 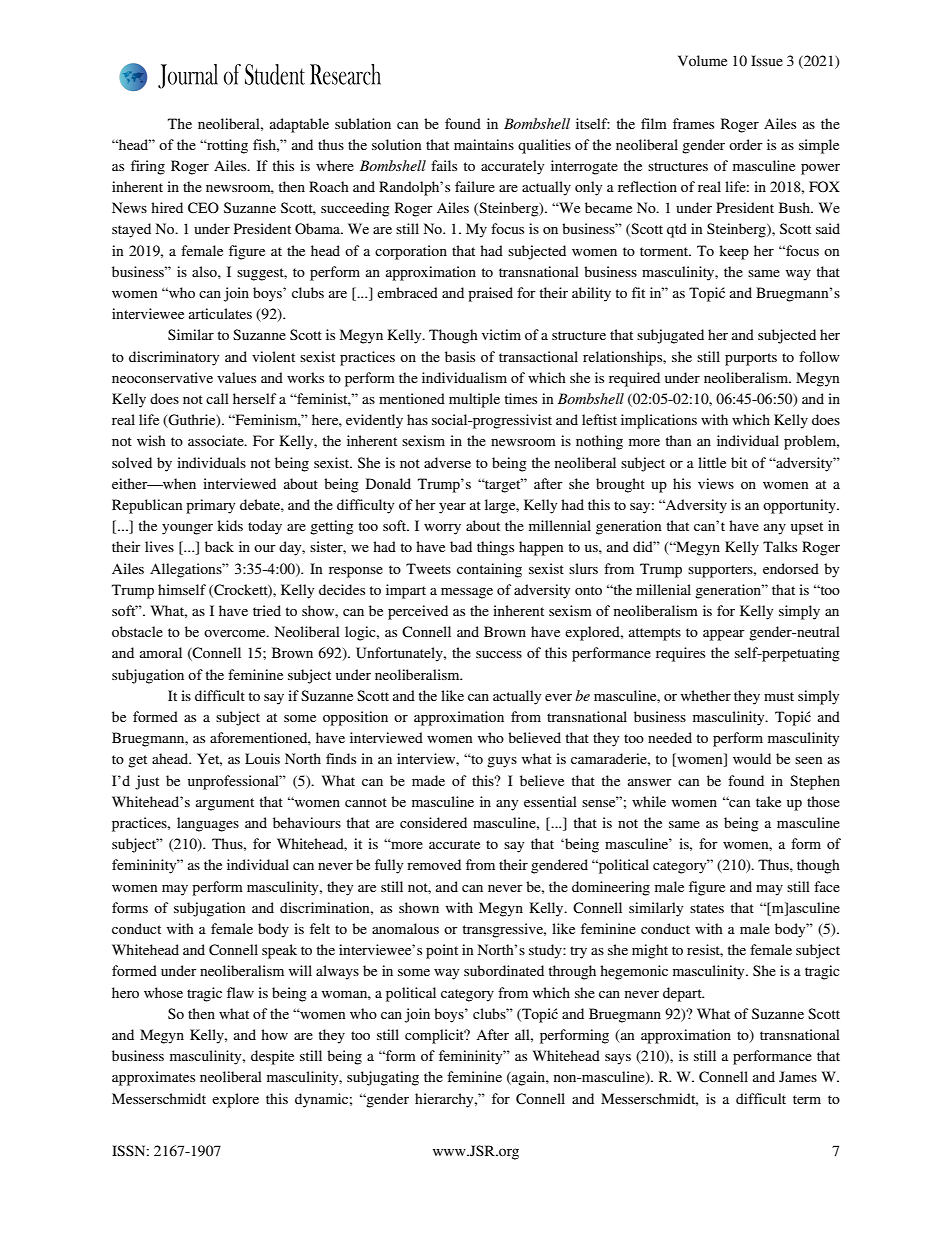 What do you see at coordinates (501, 334) in the screenshot?
I see `victim` at bounding box center [501, 334].
